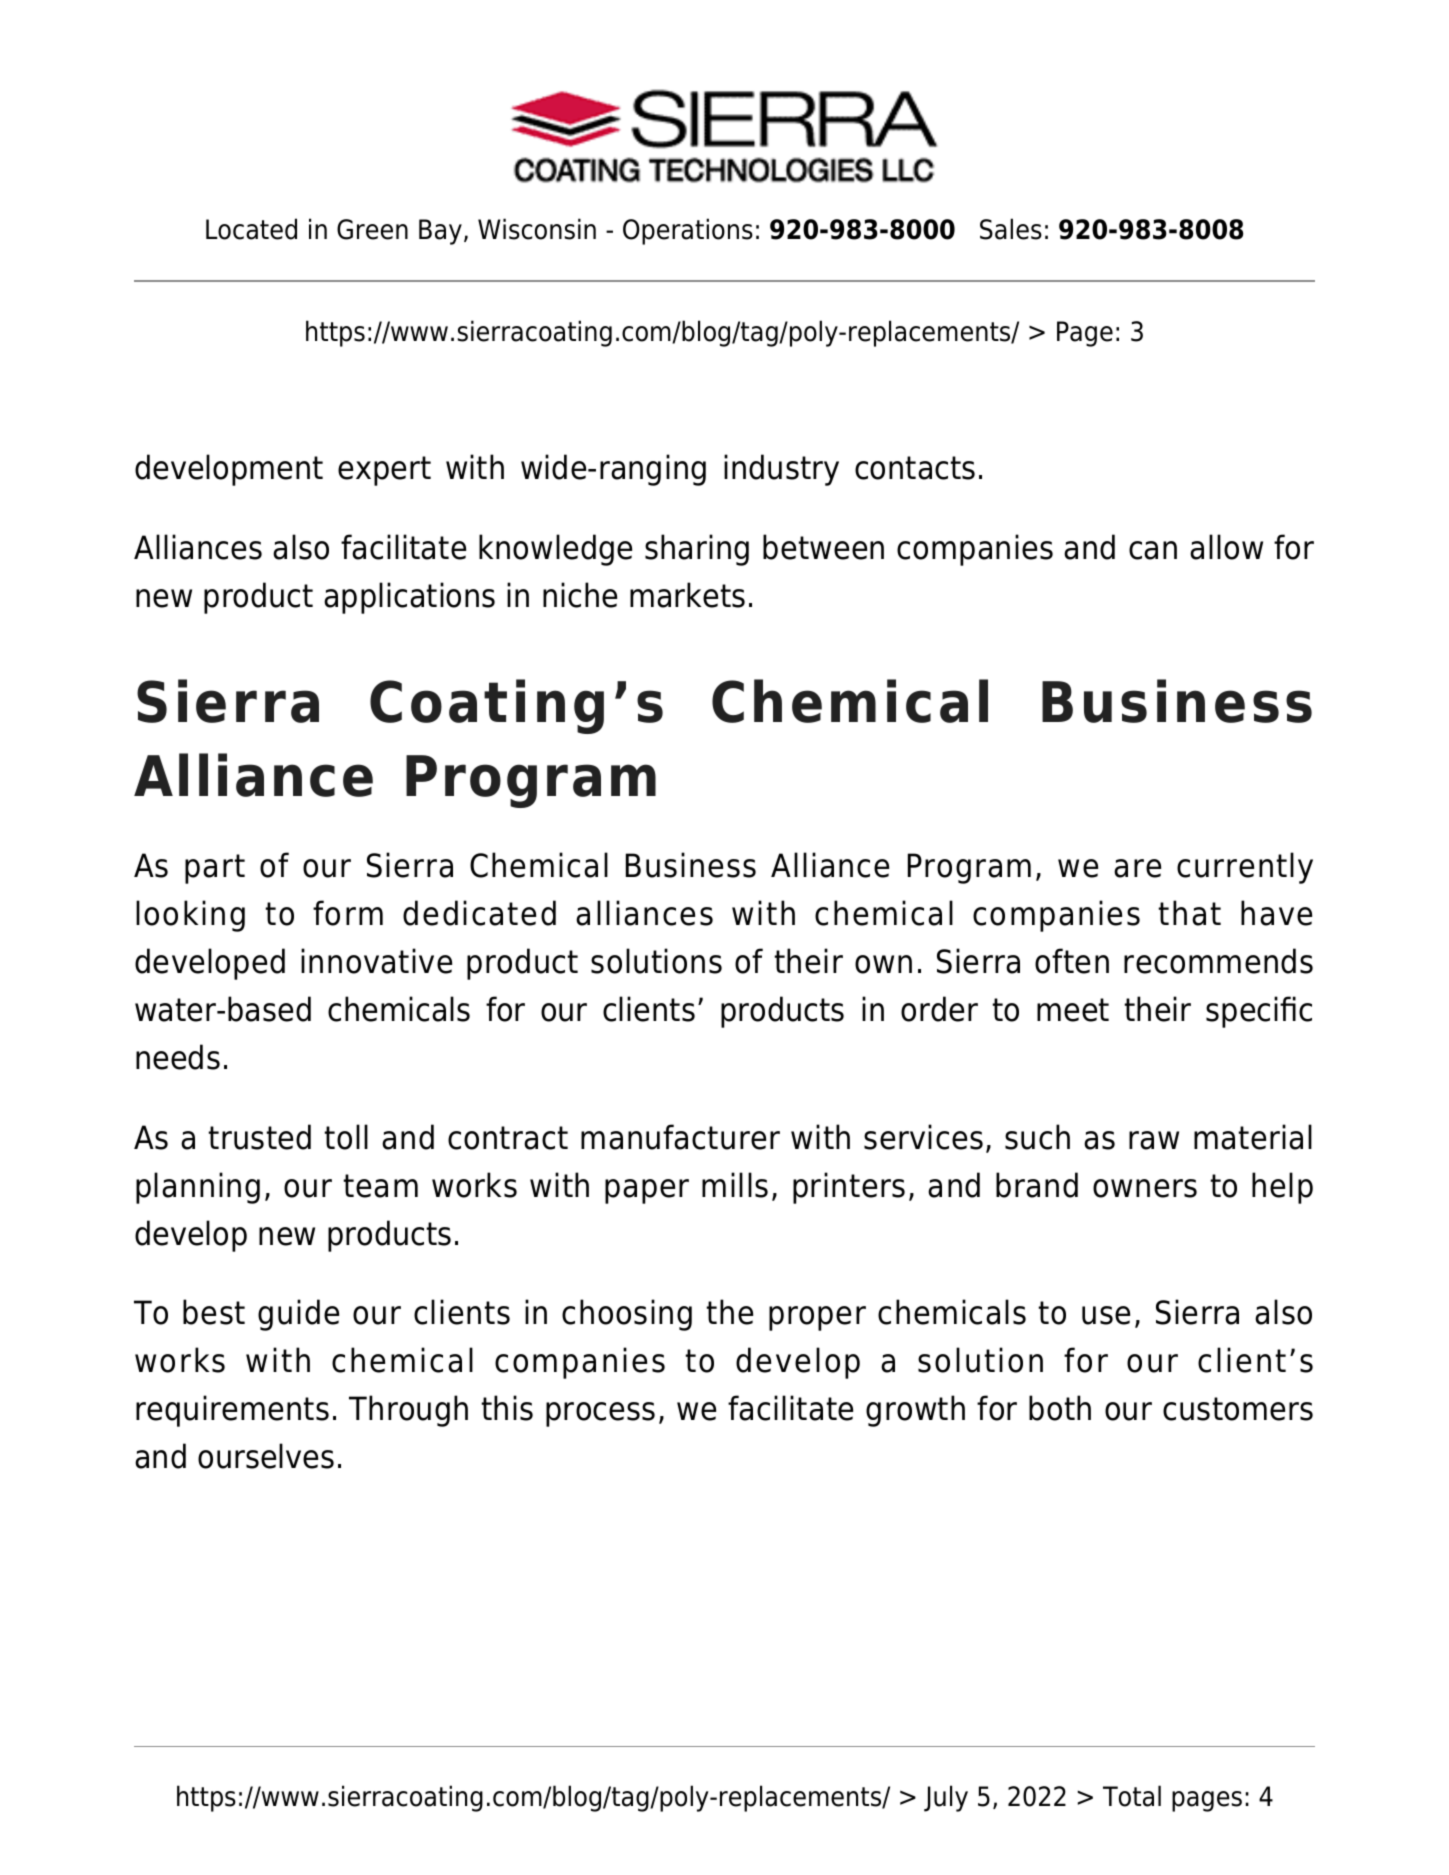  What do you see at coordinates (687, 595) in the screenshot?
I see `markets` at bounding box center [687, 595].
